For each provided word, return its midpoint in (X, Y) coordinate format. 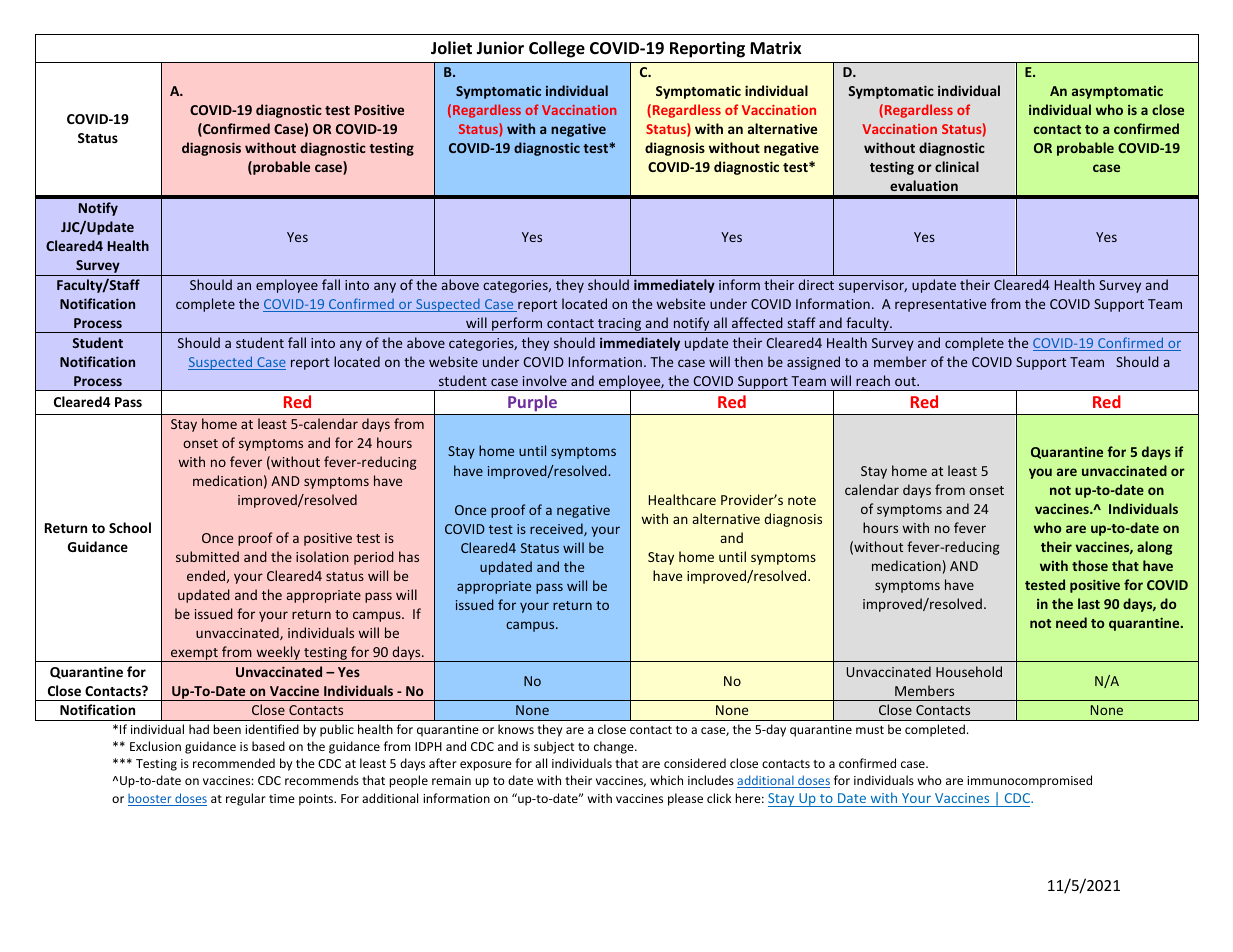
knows (516, 729)
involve (545, 380)
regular (246, 799)
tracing (620, 325)
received (557, 529)
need (1071, 622)
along (1155, 548)
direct (816, 284)
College (557, 49)
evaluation (924, 185)
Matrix (775, 47)
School (130, 527)
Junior (500, 48)
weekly (278, 654)
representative (940, 305)
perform (517, 325)
